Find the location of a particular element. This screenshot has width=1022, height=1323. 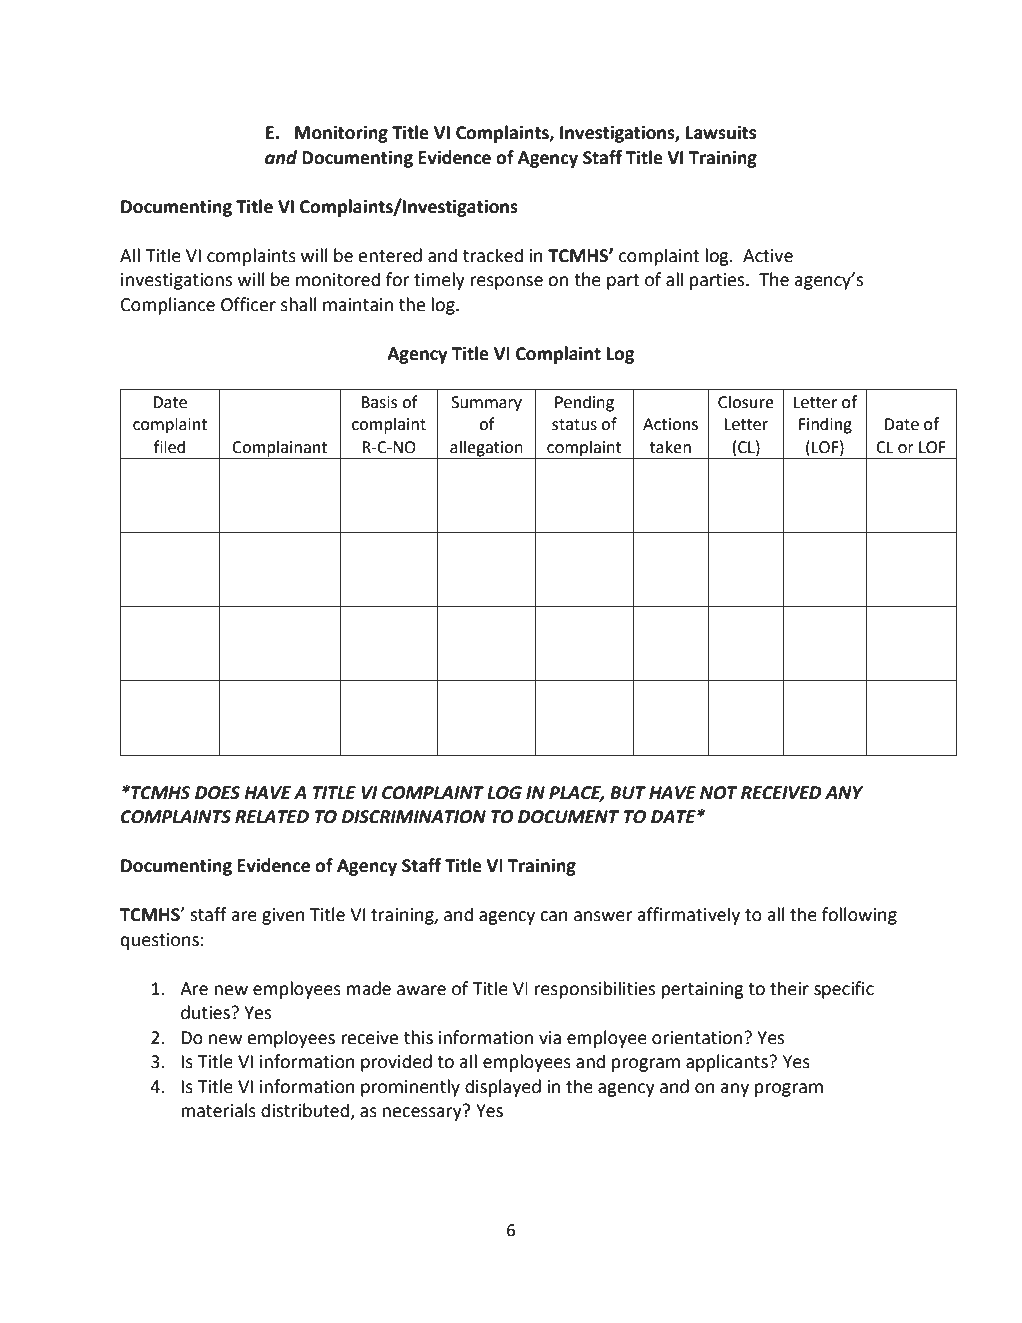

Lawsuits is located at coordinates (721, 133).
